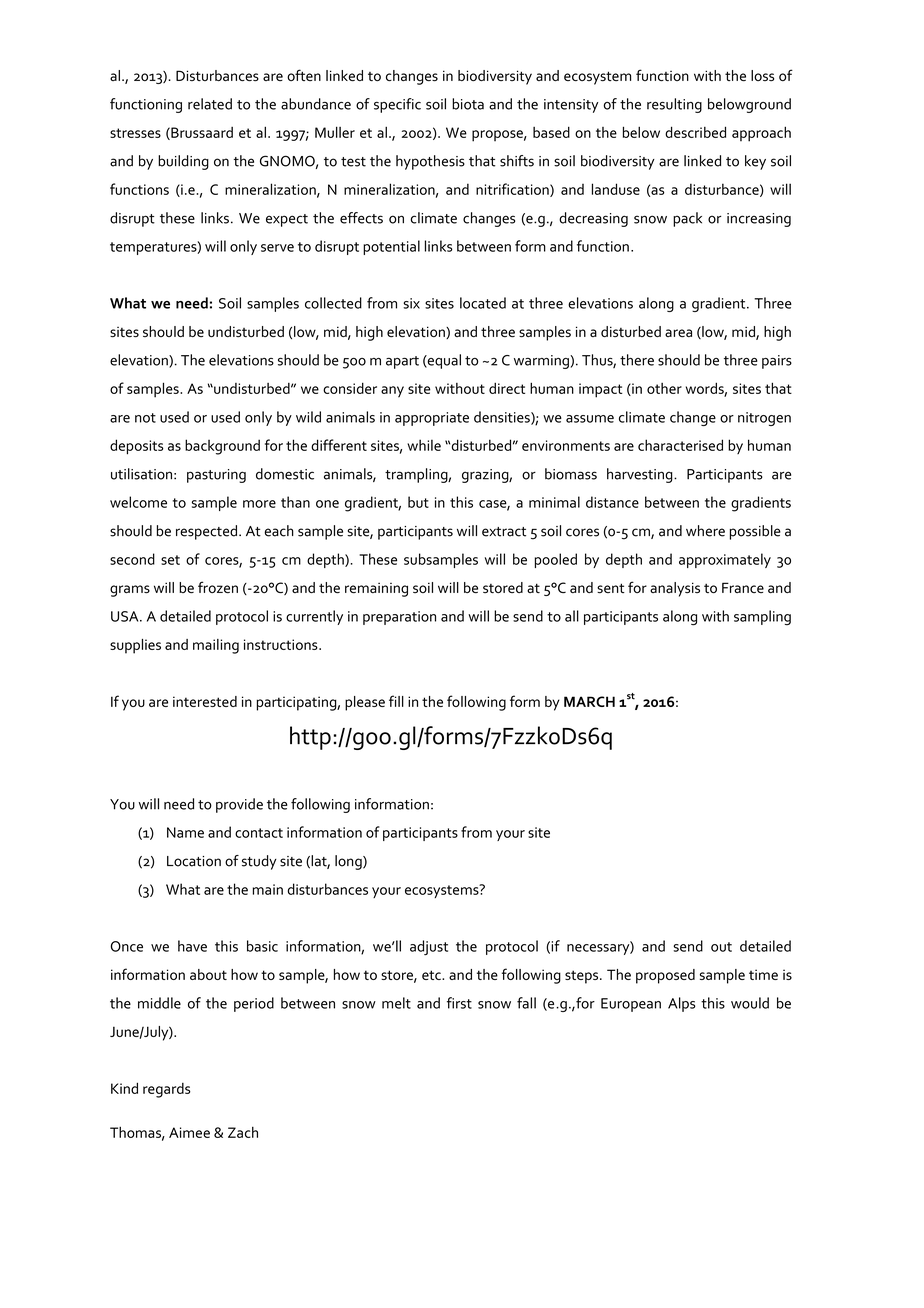 This image has height=1308, width=924. Describe the element at coordinates (589, 701) in the image. I see `MARCH` at that location.
